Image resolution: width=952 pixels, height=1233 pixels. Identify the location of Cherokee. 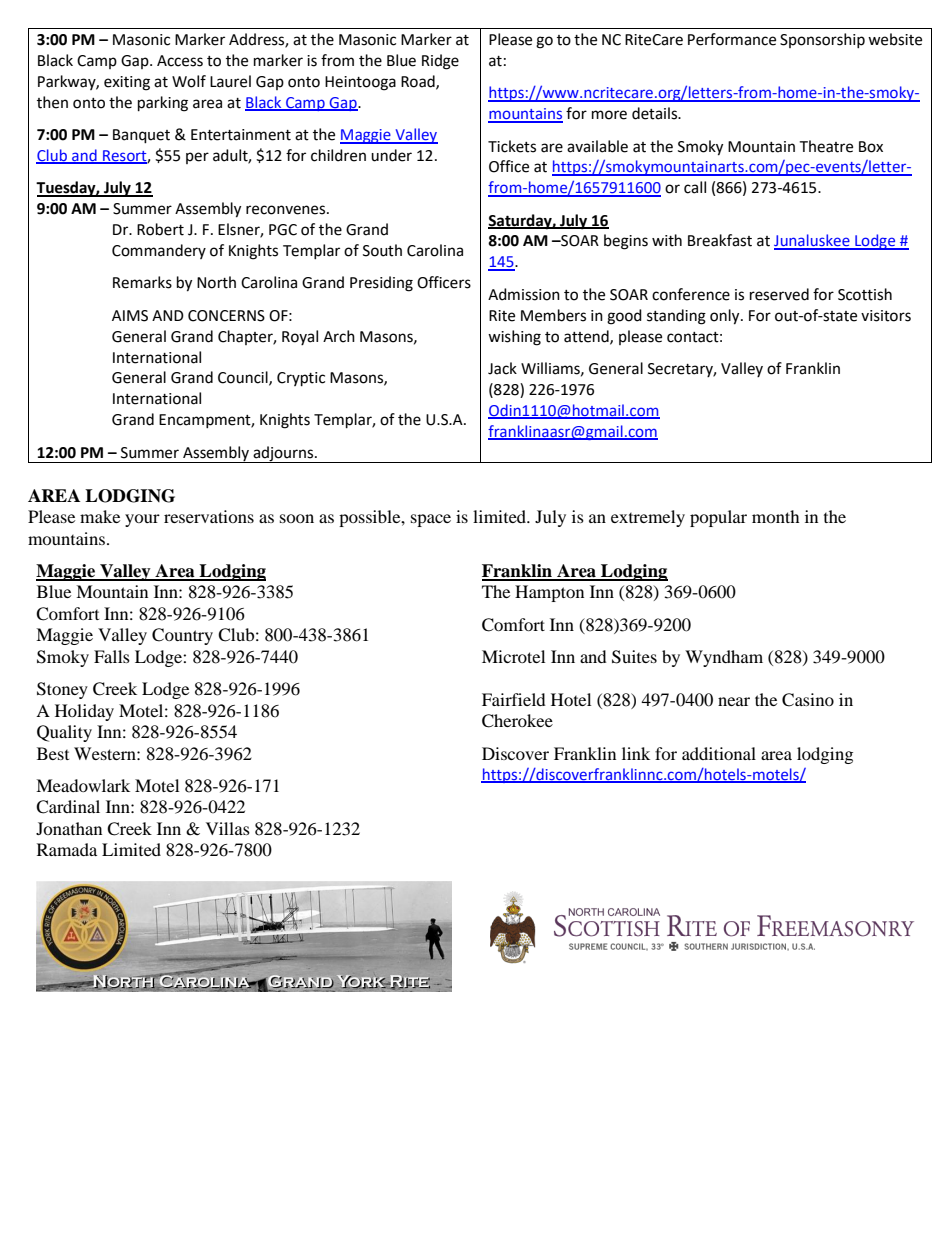
(517, 721).
